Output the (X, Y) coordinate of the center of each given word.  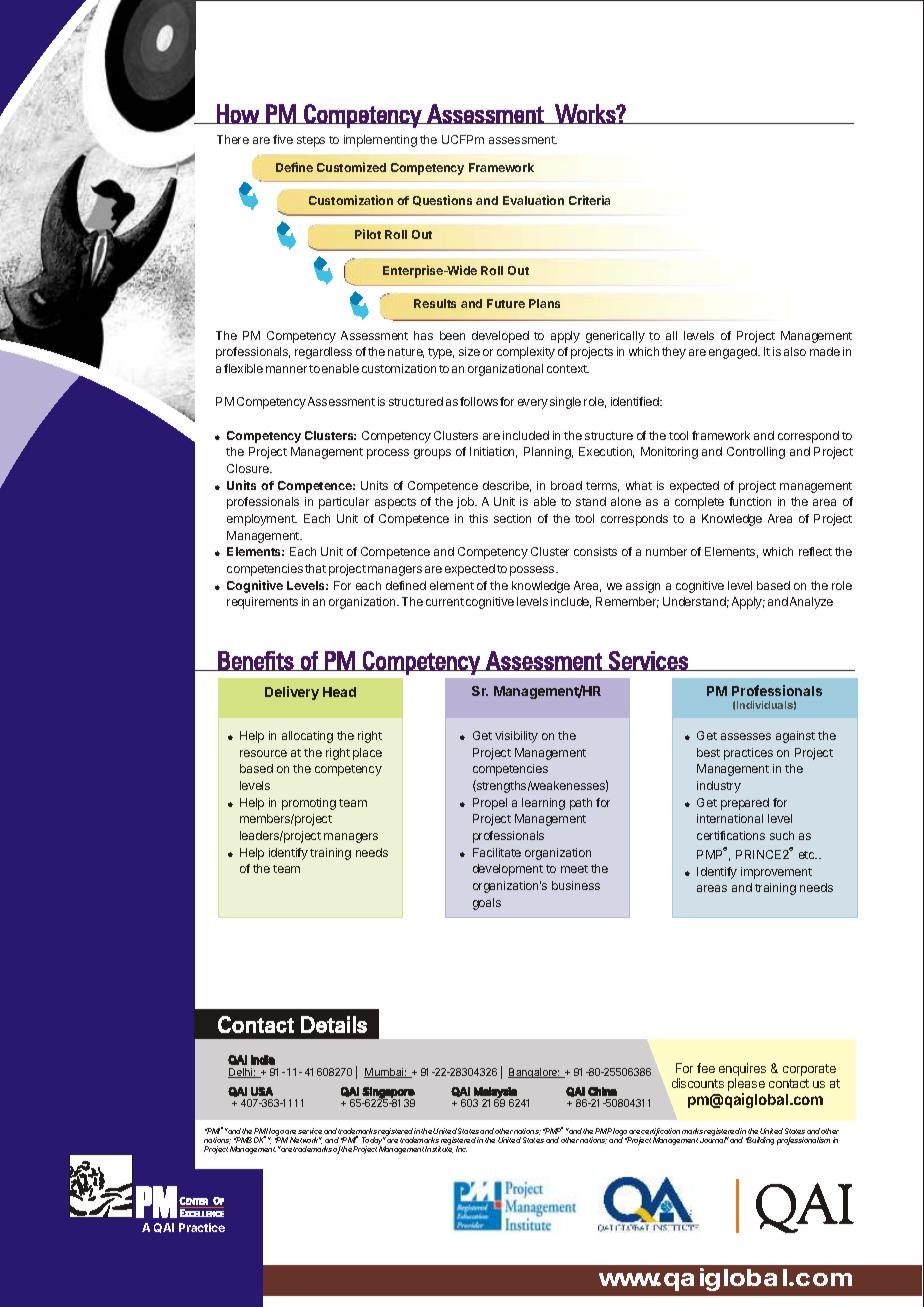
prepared (745, 804)
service (310, 1131)
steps (311, 141)
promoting (309, 804)
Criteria (589, 200)
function (750, 501)
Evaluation (533, 200)
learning (543, 804)
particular (344, 503)
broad (566, 485)
